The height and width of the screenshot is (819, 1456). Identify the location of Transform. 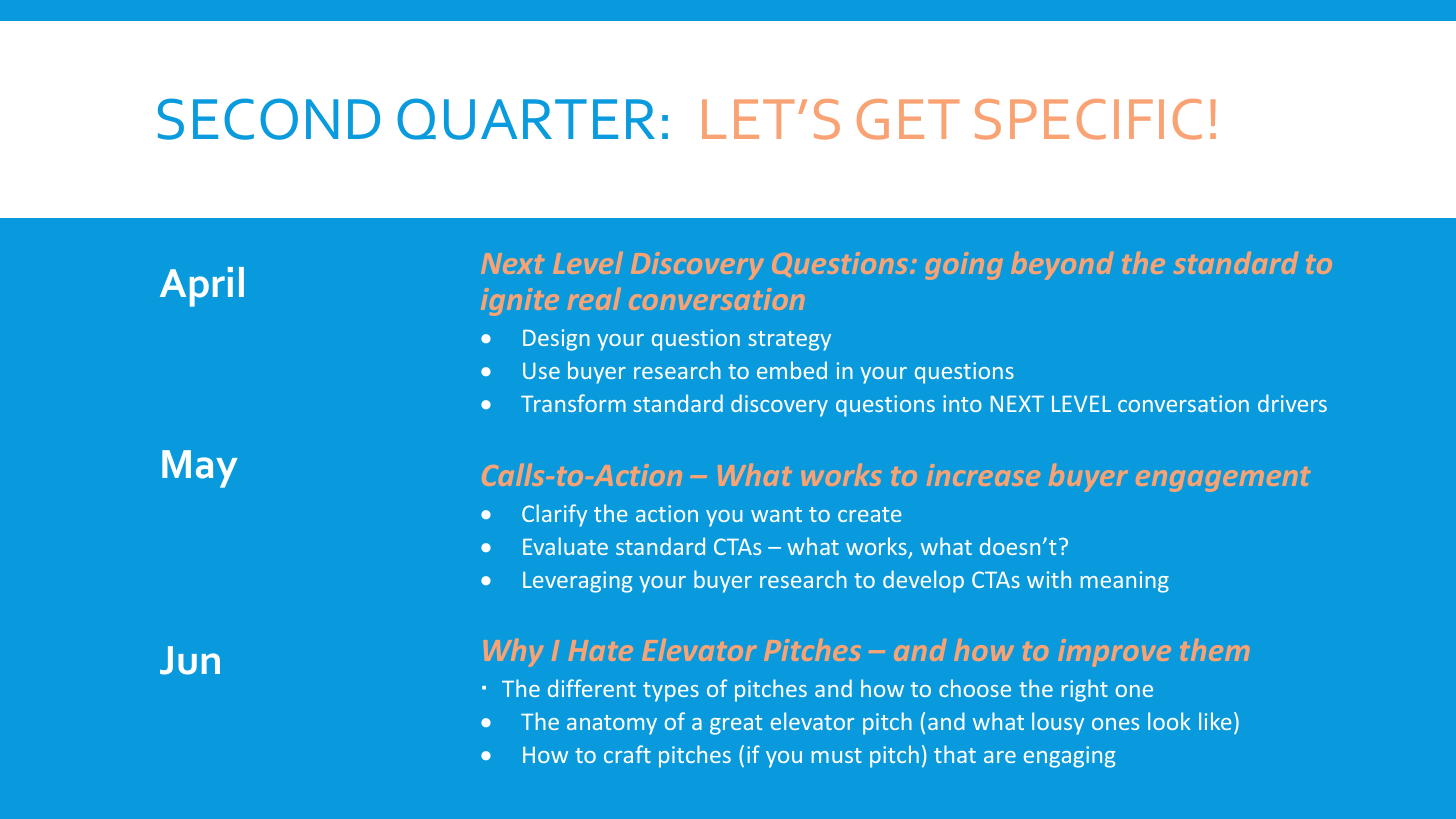
(573, 403).
